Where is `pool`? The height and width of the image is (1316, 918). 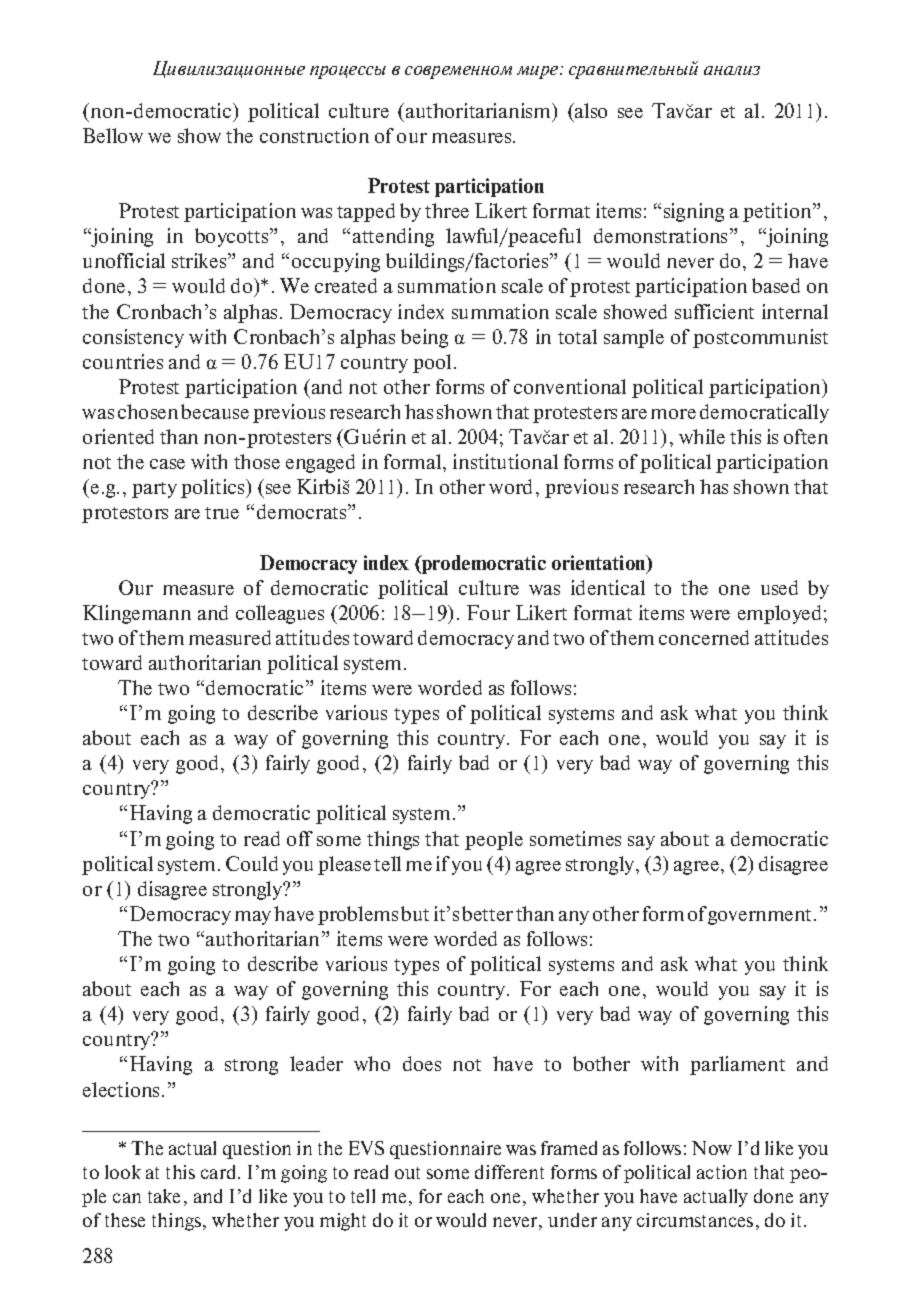
pool is located at coordinates (432, 363).
